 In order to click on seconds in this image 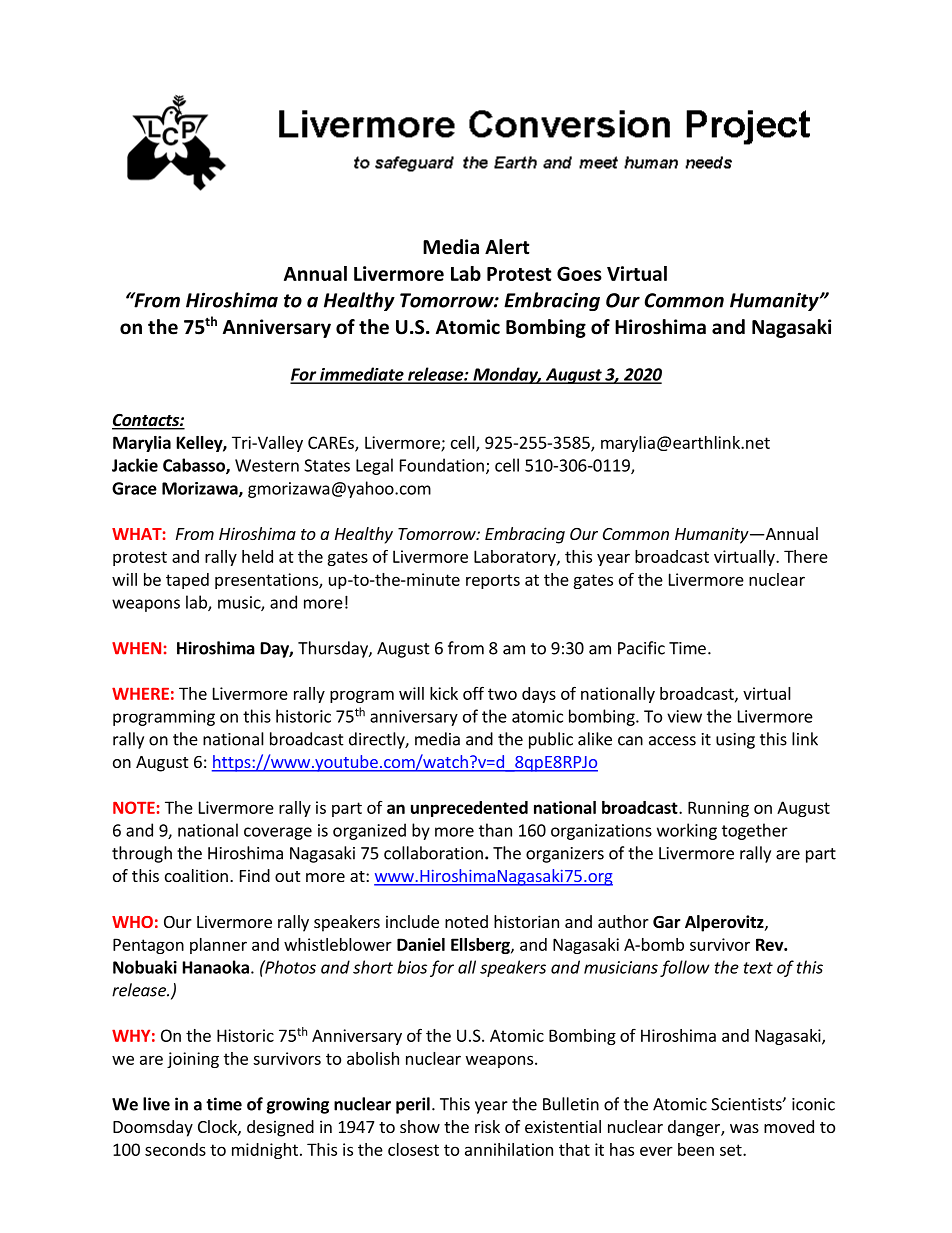, I will do `click(175, 1149)`.
